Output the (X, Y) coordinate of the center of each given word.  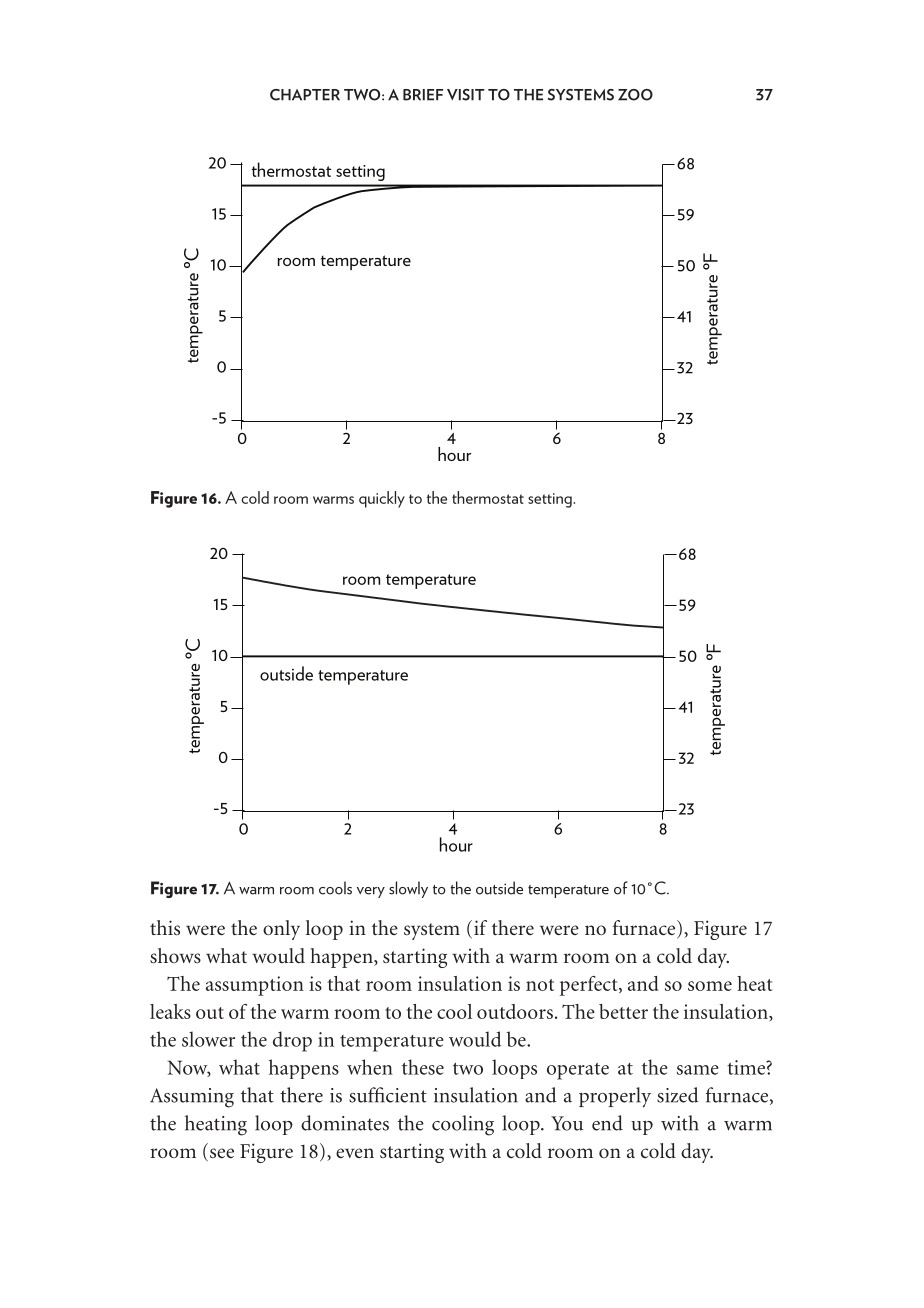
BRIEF (423, 95)
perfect (590, 986)
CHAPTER (305, 95)
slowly (408, 889)
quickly (382, 499)
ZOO (635, 95)
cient (406, 1095)
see (222, 1153)
